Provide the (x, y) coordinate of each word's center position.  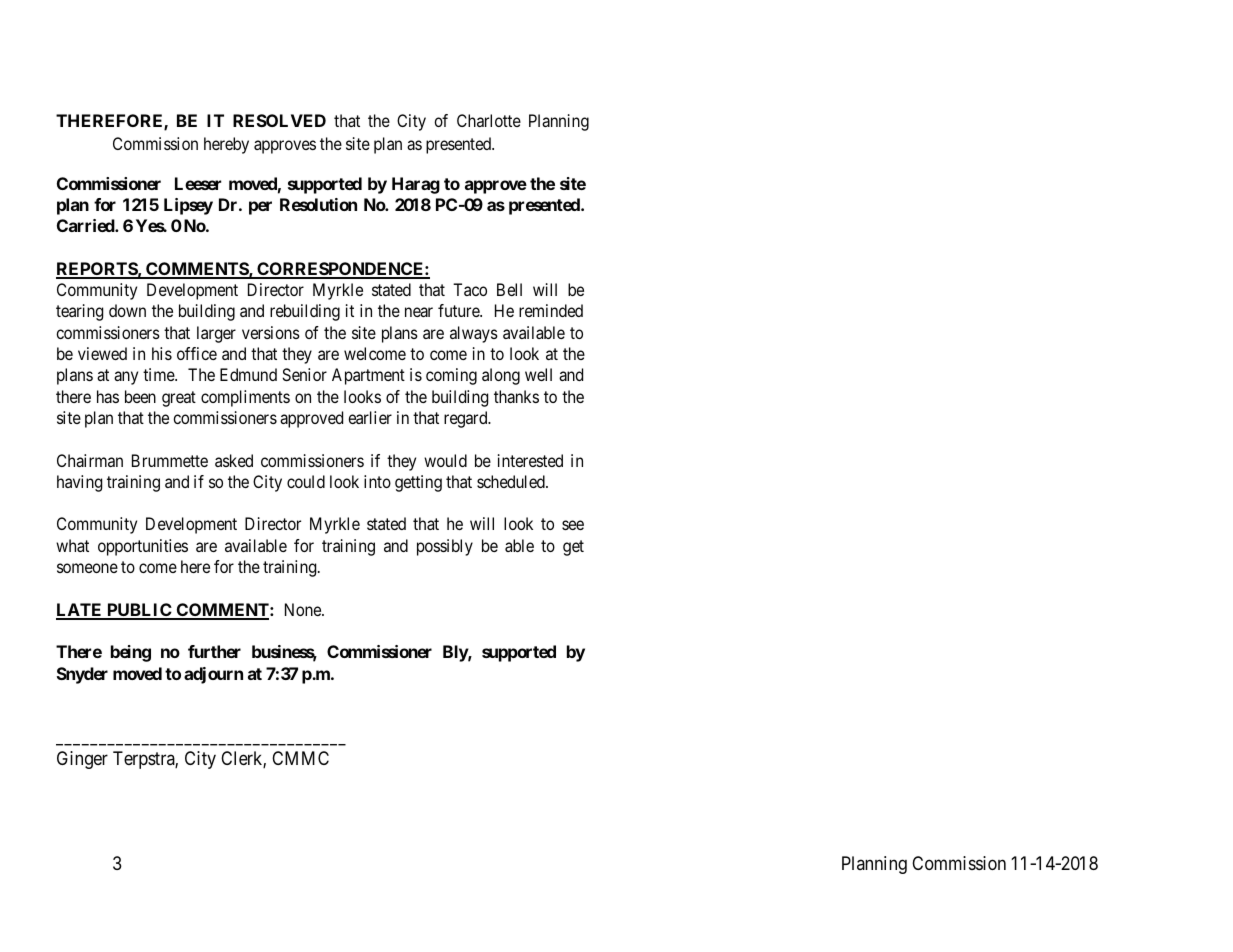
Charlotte (489, 120)
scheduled (512, 481)
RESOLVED (279, 120)
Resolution (318, 204)
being (131, 653)
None (304, 609)
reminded (551, 310)
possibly (445, 547)
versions (271, 332)
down (127, 310)
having (79, 483)
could (306, 481)
